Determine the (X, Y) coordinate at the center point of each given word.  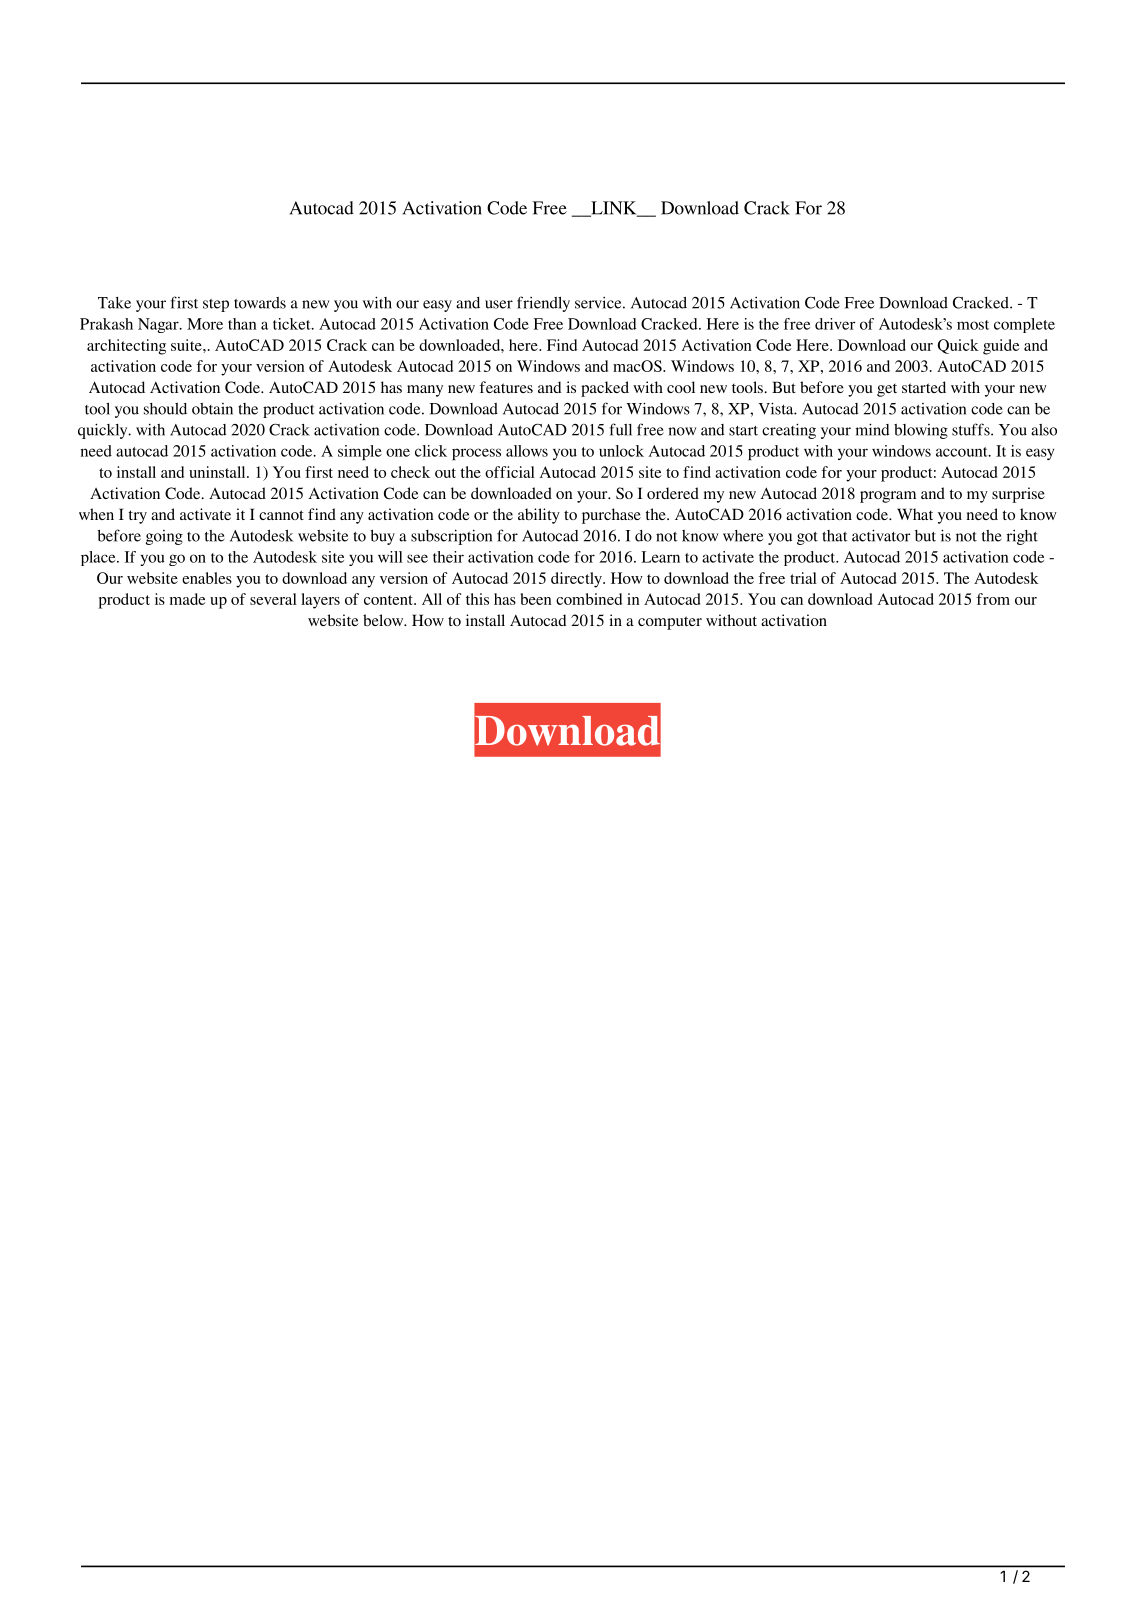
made (188, 599)
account (963, 452)
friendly (543, 304)
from (993, 599)
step (216, 305)
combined (589, 599)
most (973, 325)
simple (360, 452)
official (510, 472)
